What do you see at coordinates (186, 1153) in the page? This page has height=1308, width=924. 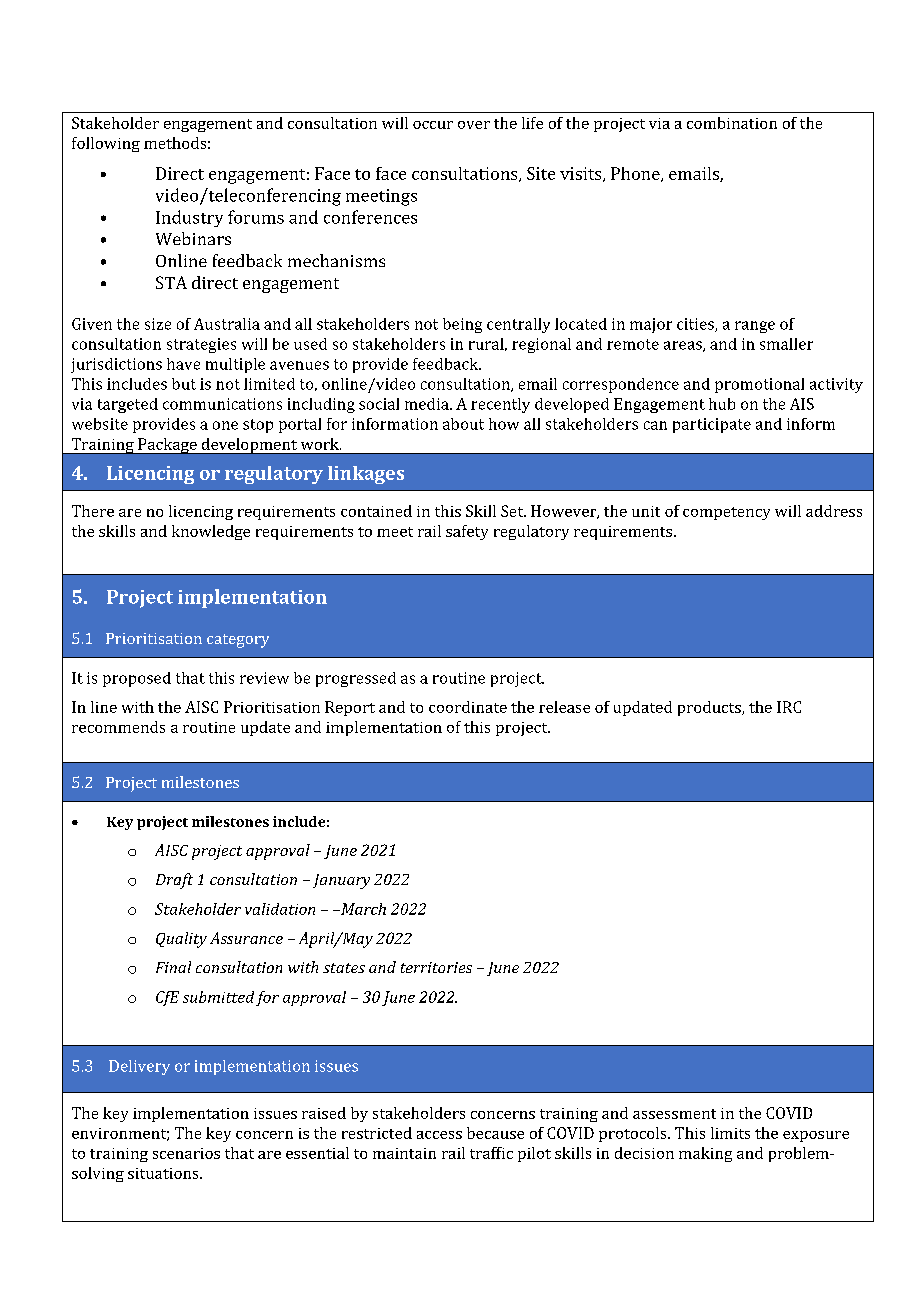 I see `scenarios` at bounding box center [186, 1153].
